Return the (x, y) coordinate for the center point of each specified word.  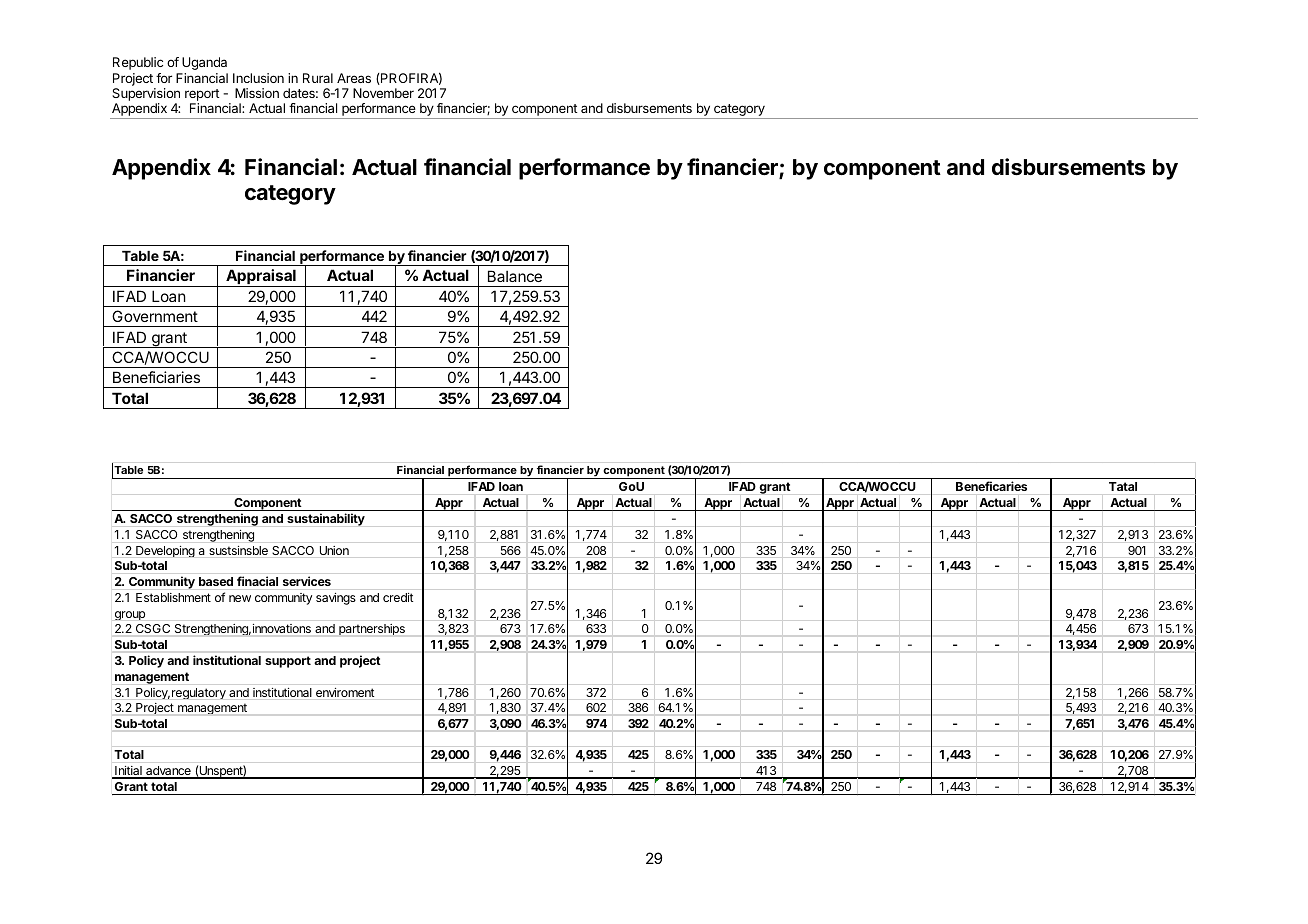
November (383, 93)
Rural (318, 78)
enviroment (345, 692)
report (202, 96)
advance (168, 772)
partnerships (372, 629)
